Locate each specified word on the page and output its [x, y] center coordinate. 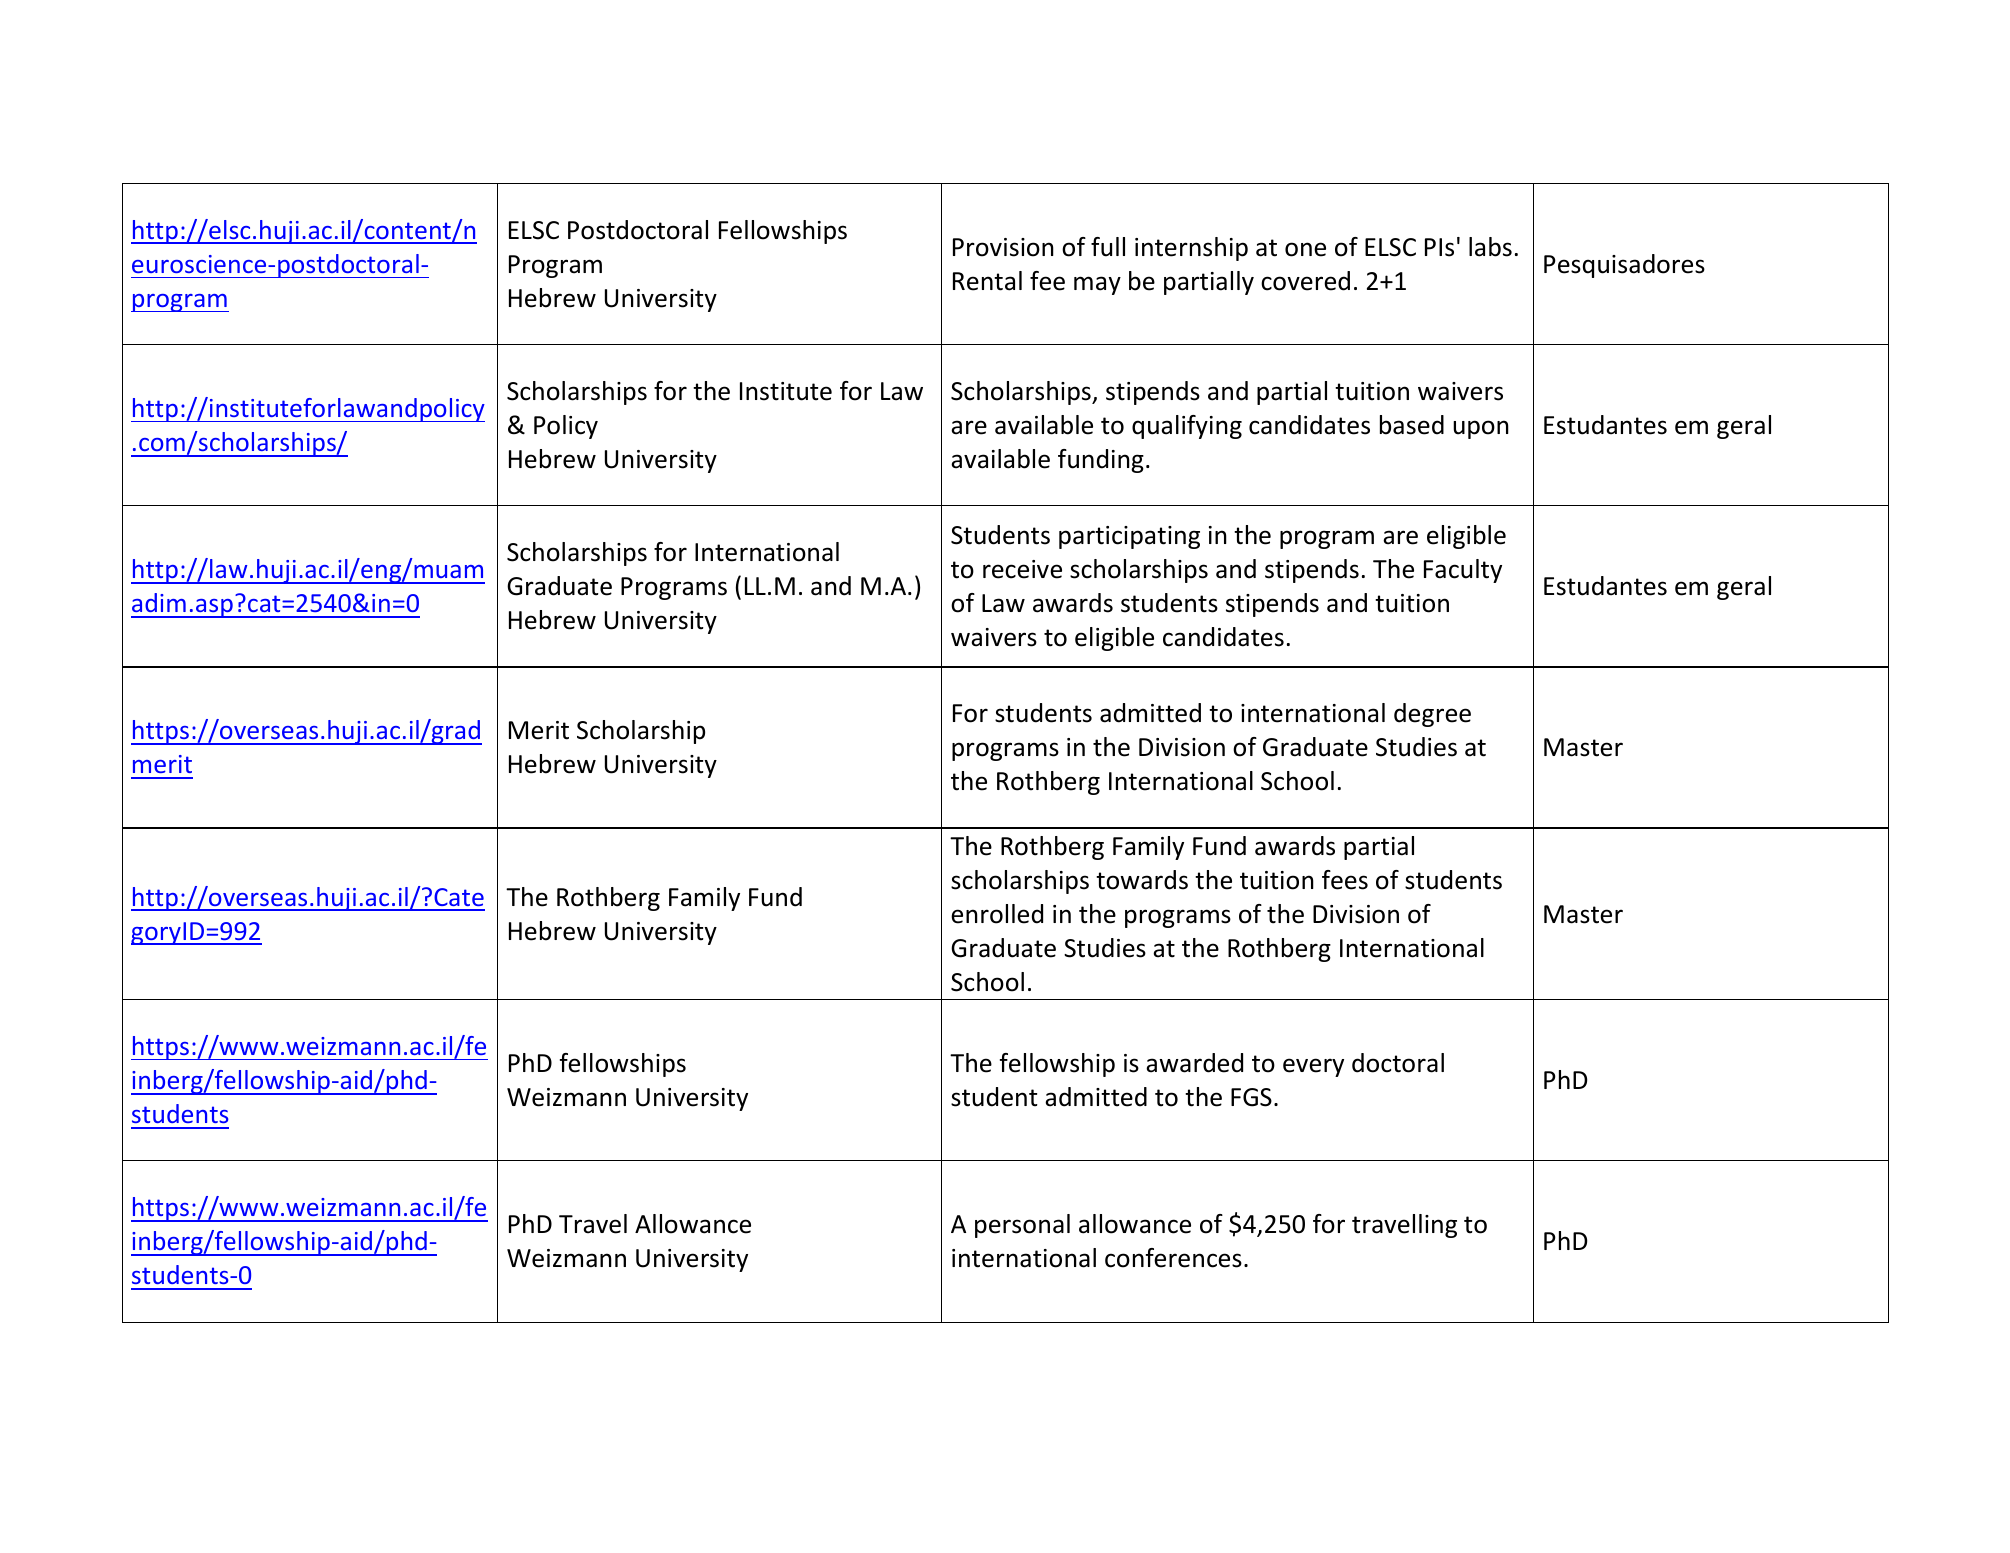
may [1097, 285]
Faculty [1463, 571]
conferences [1173, 1258]
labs [1490, 247]
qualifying [1187, 427]
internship [1191, 249]
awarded [1194, 1063]
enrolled [997, 914]
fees [1345, 880]
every [1313, 1067]
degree [1432, 715]
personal [1022, 1226]
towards [1142, 880]
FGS [1251, 1097]
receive [1022, 569]
